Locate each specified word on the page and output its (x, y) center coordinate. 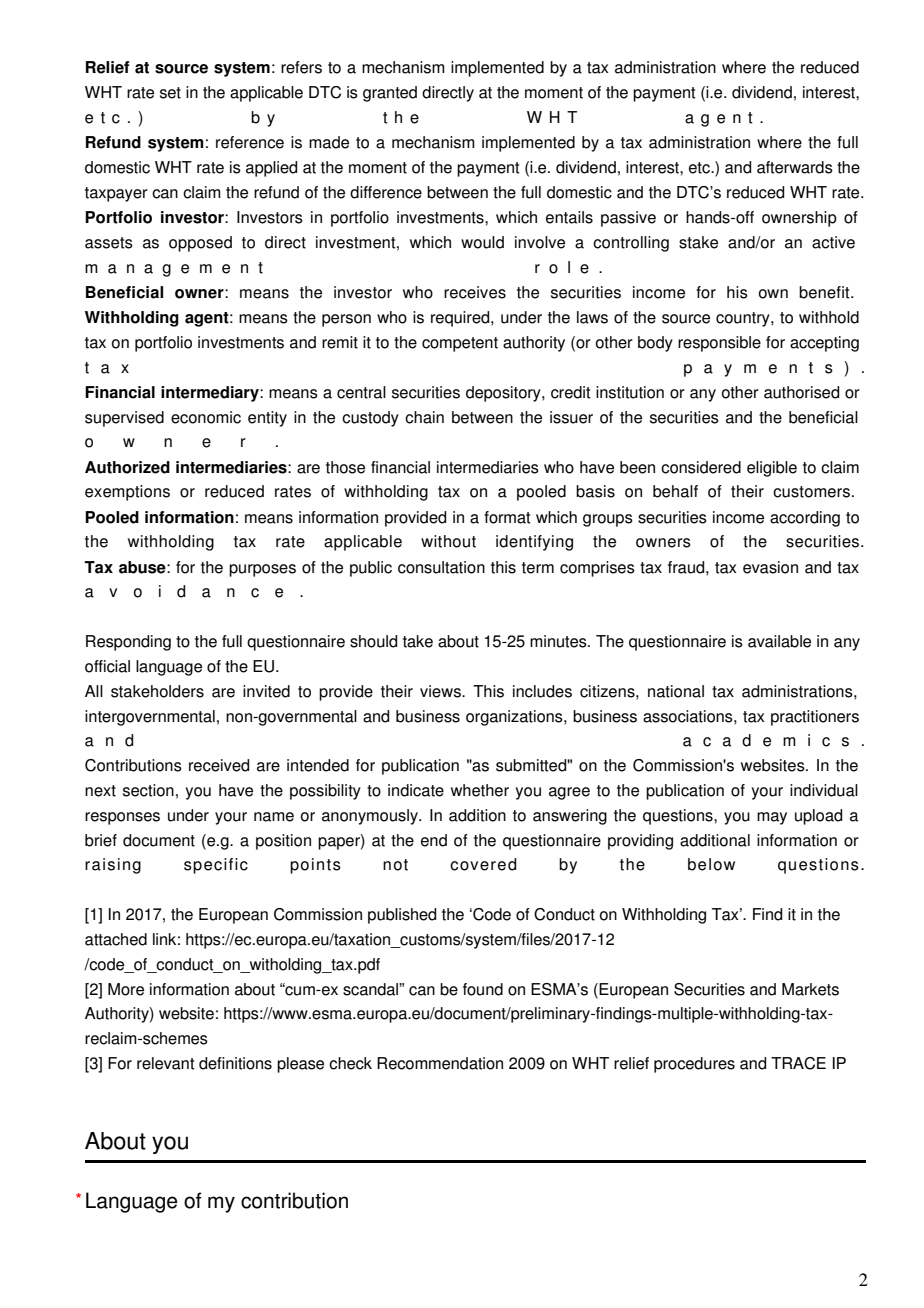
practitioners (815, 718)
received (219, 765)
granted (390, 94)
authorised (801, 392)
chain (424, 417)
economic (206, 417)
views (441, 691)
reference (250, 142)
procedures (694, 1065)
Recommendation (440, 1063)
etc (700, 168)
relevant (166, 1063)
